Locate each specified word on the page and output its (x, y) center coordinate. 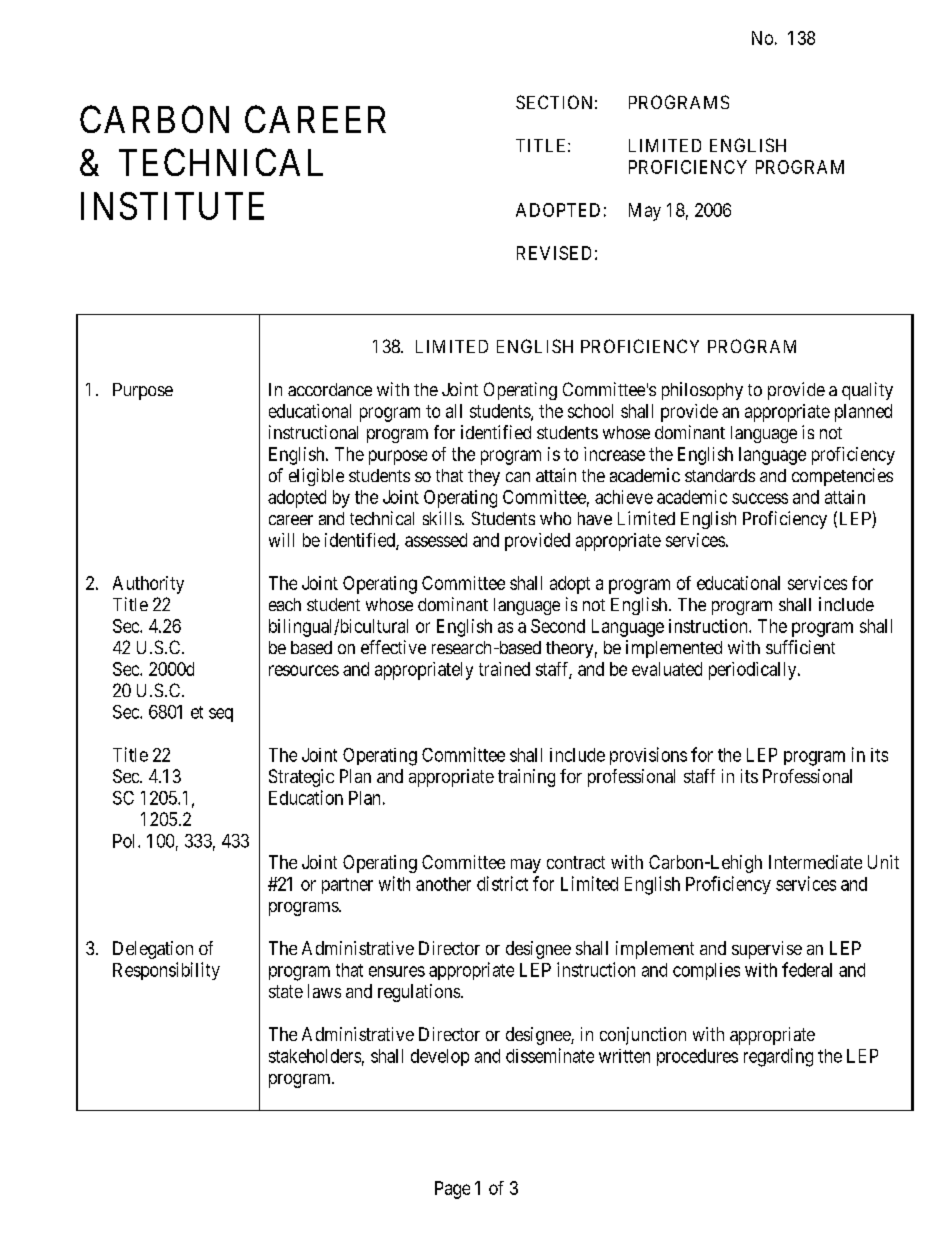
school (590, 411)
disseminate (550, 1055)
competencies (842, 477)
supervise (767, 950)
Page (452, 1190)
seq (221, 715)
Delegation (153, 950)
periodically (754, 671)
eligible (316, 477)
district (502, 883)
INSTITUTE (172, 206)
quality (867, 391)
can (518, 477)
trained (504, 669)
